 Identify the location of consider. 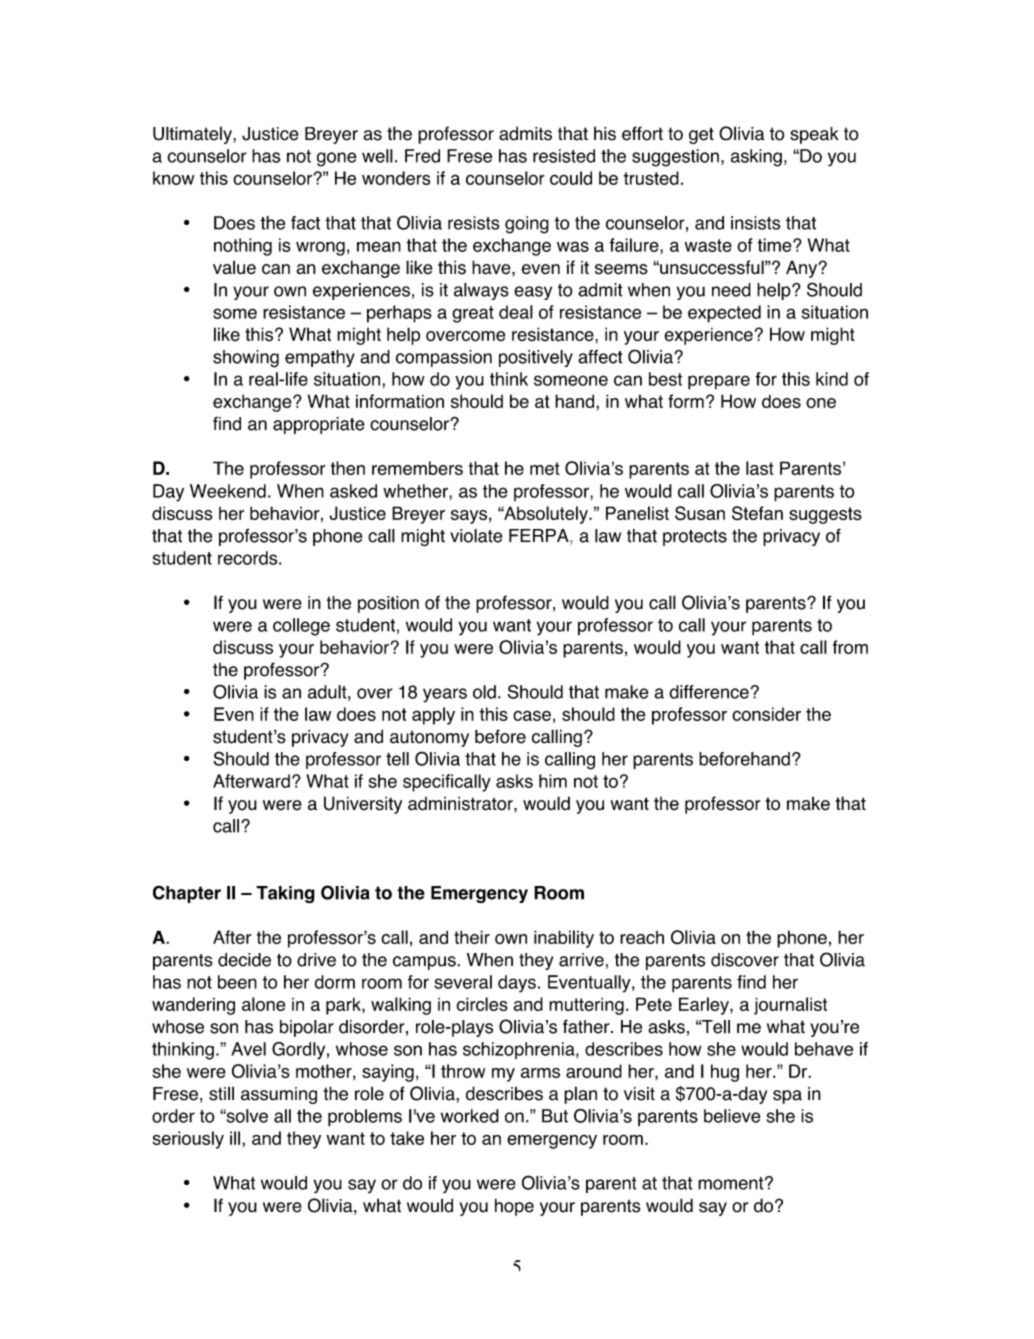
(766, 714).
